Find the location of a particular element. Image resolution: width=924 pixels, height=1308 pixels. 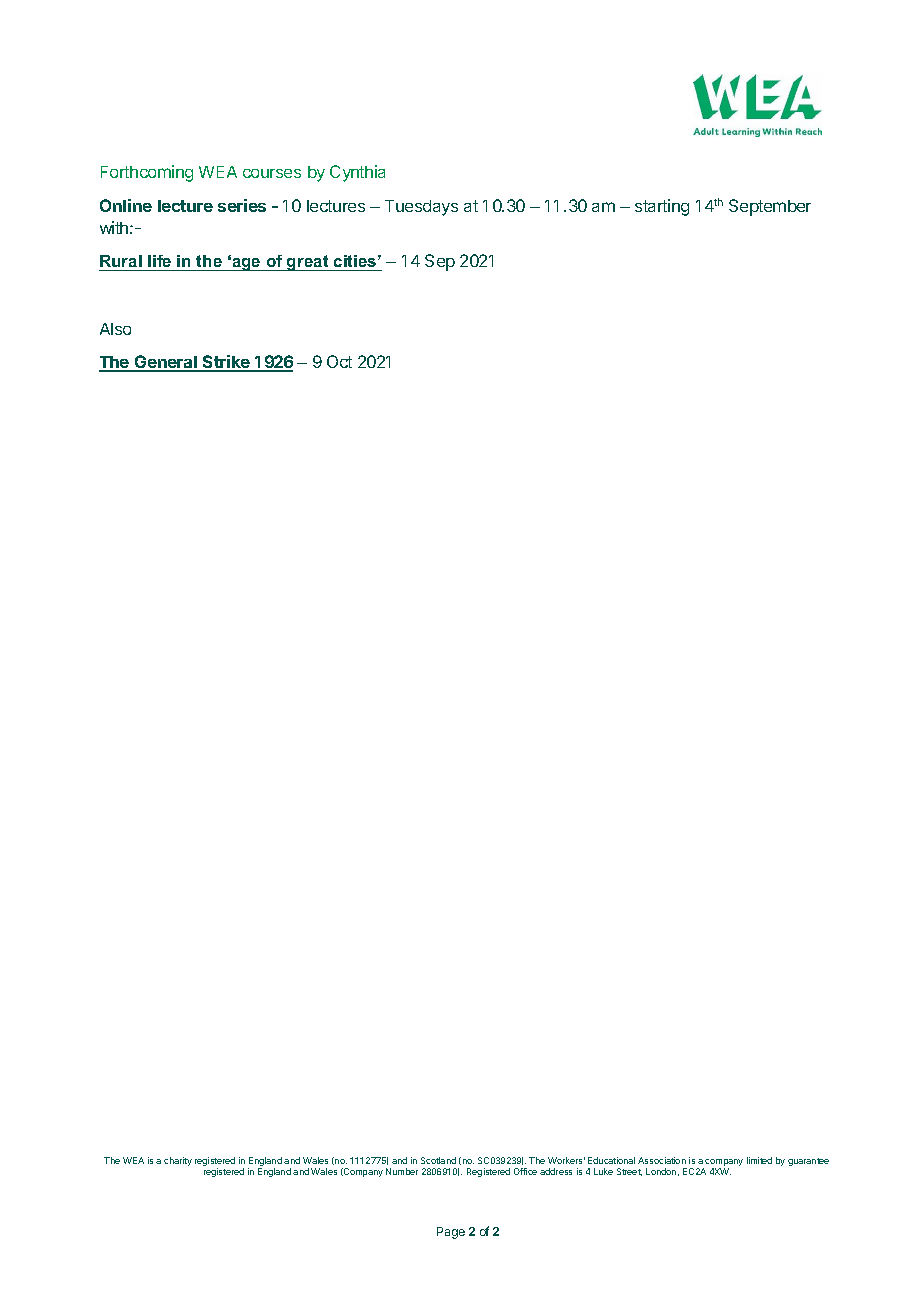

limited is located at coordinates (759, 1160).
